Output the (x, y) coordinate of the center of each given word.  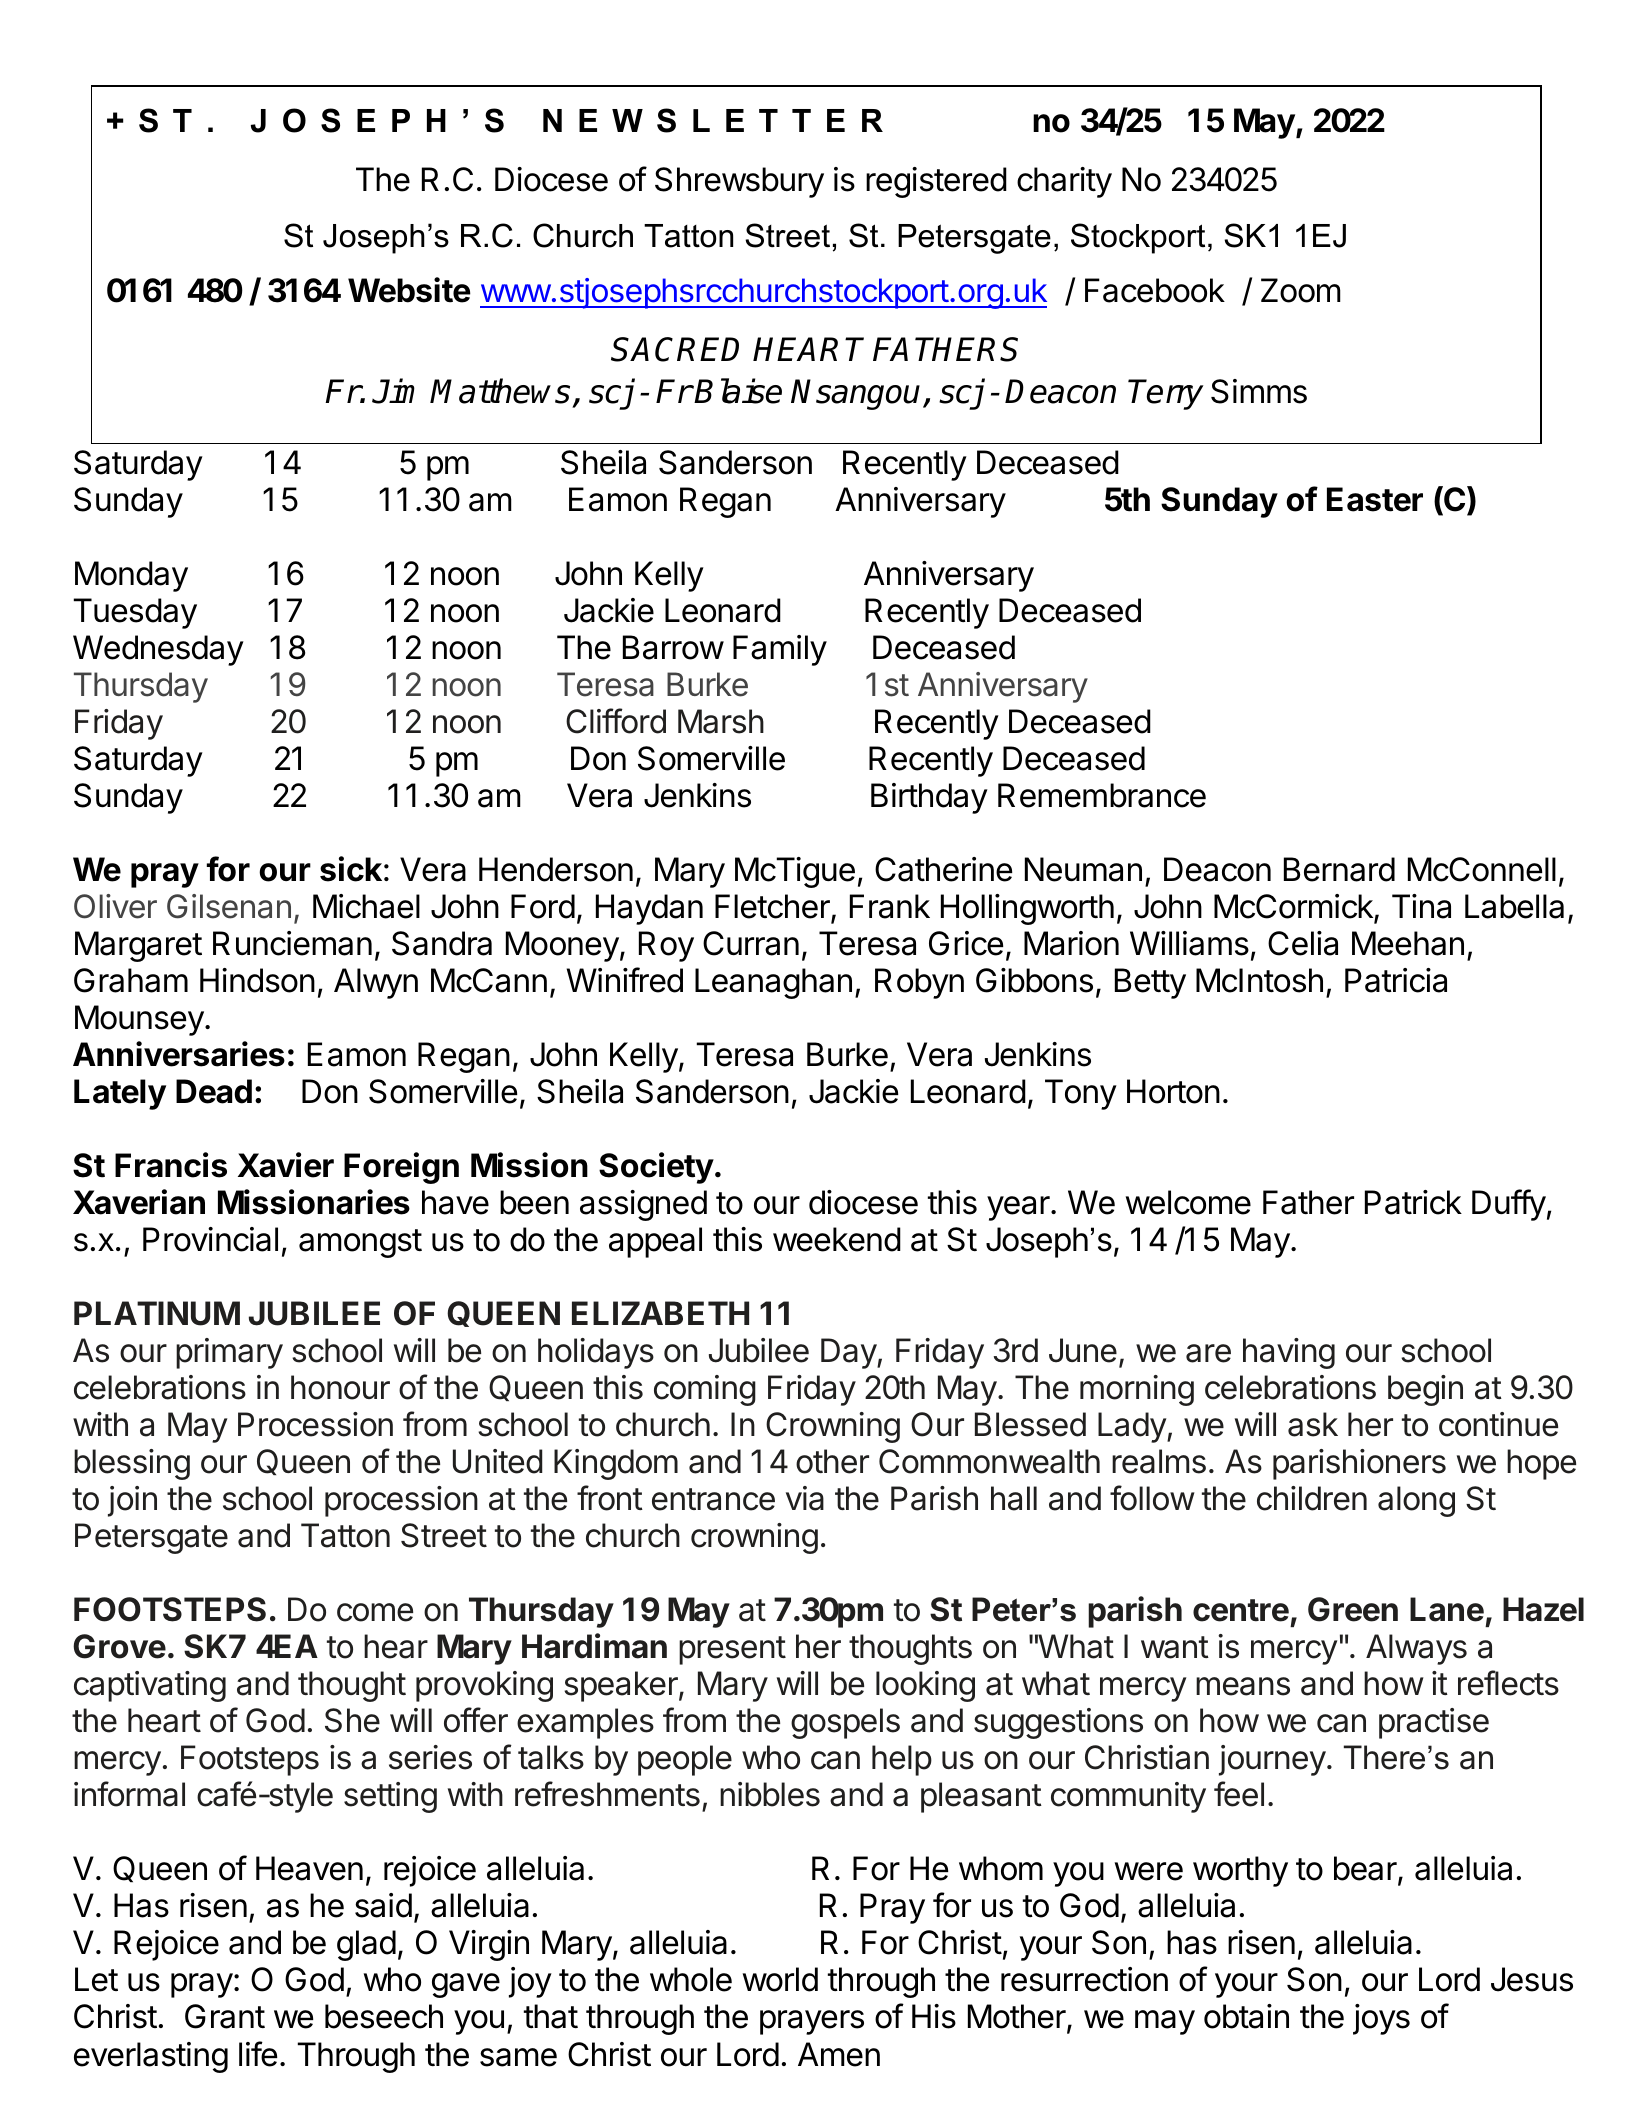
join (132, 1501)
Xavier (286, 1165)
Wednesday (158, 650)
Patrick (1413, 1202)
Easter (1375, 499)
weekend (837, 1239)
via (805, 1498)
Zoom (1301, 290)
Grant (225, 2016)
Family (780, 650)
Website (409, 290)
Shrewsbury (739, 182)
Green (1353, 1609)
